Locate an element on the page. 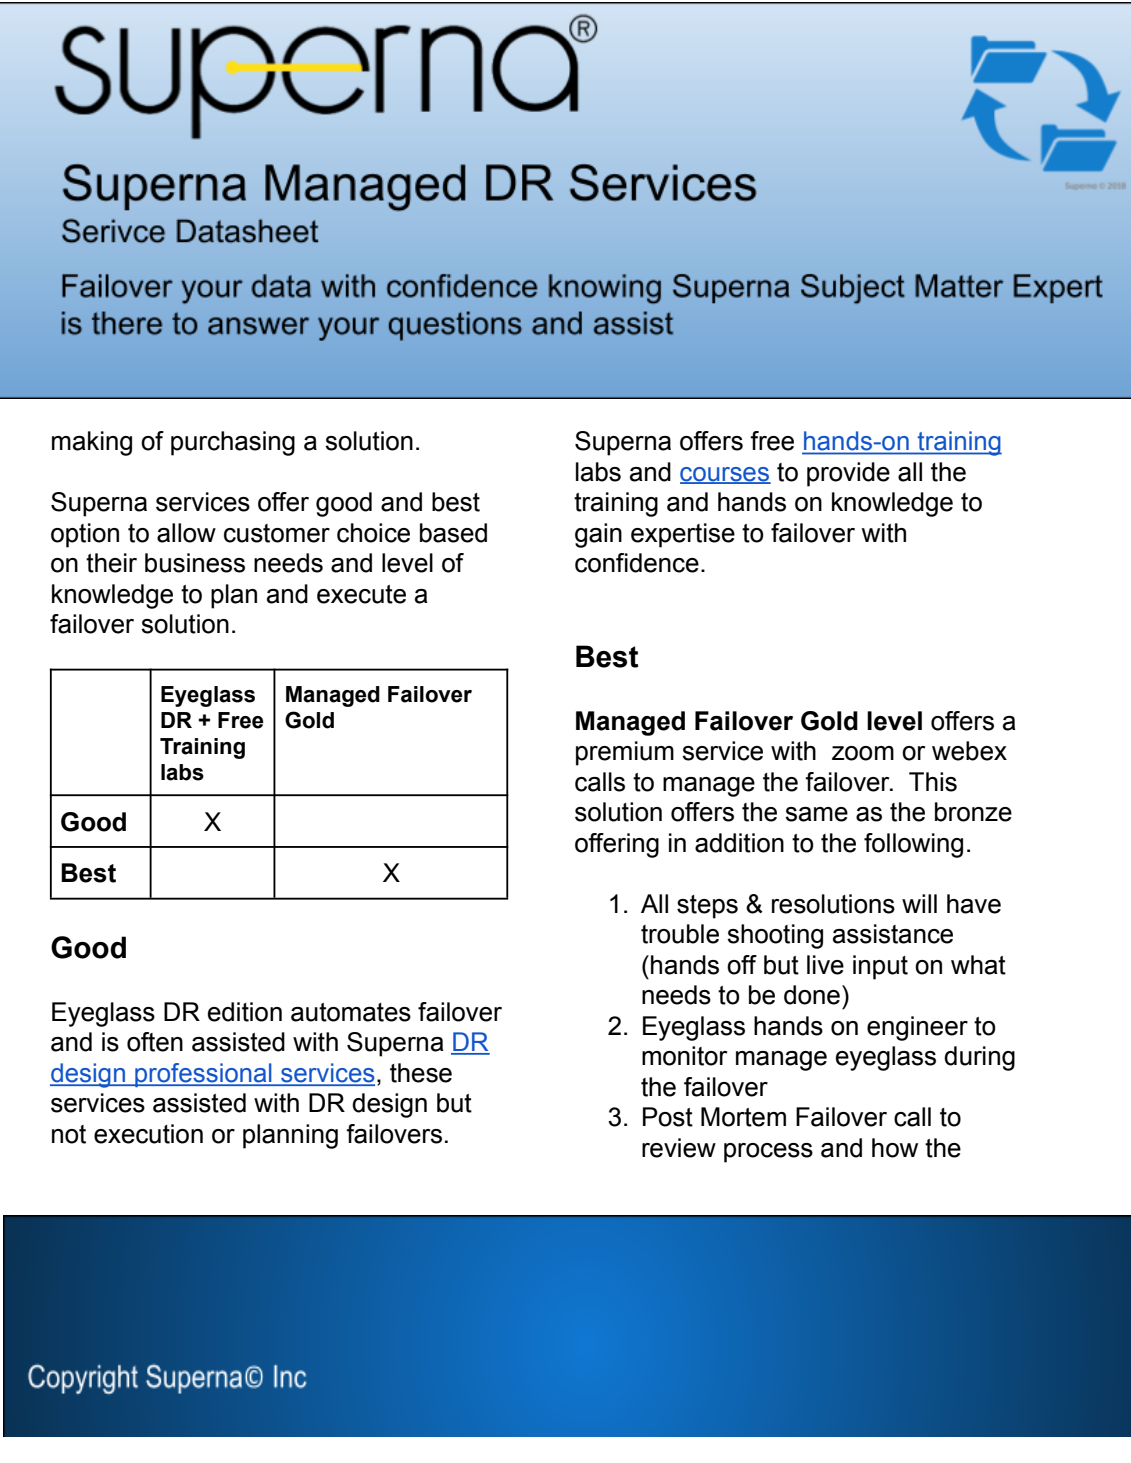 The width and height of the image is (1131, 1463). purchasing is located at coordinates (233, 443).
